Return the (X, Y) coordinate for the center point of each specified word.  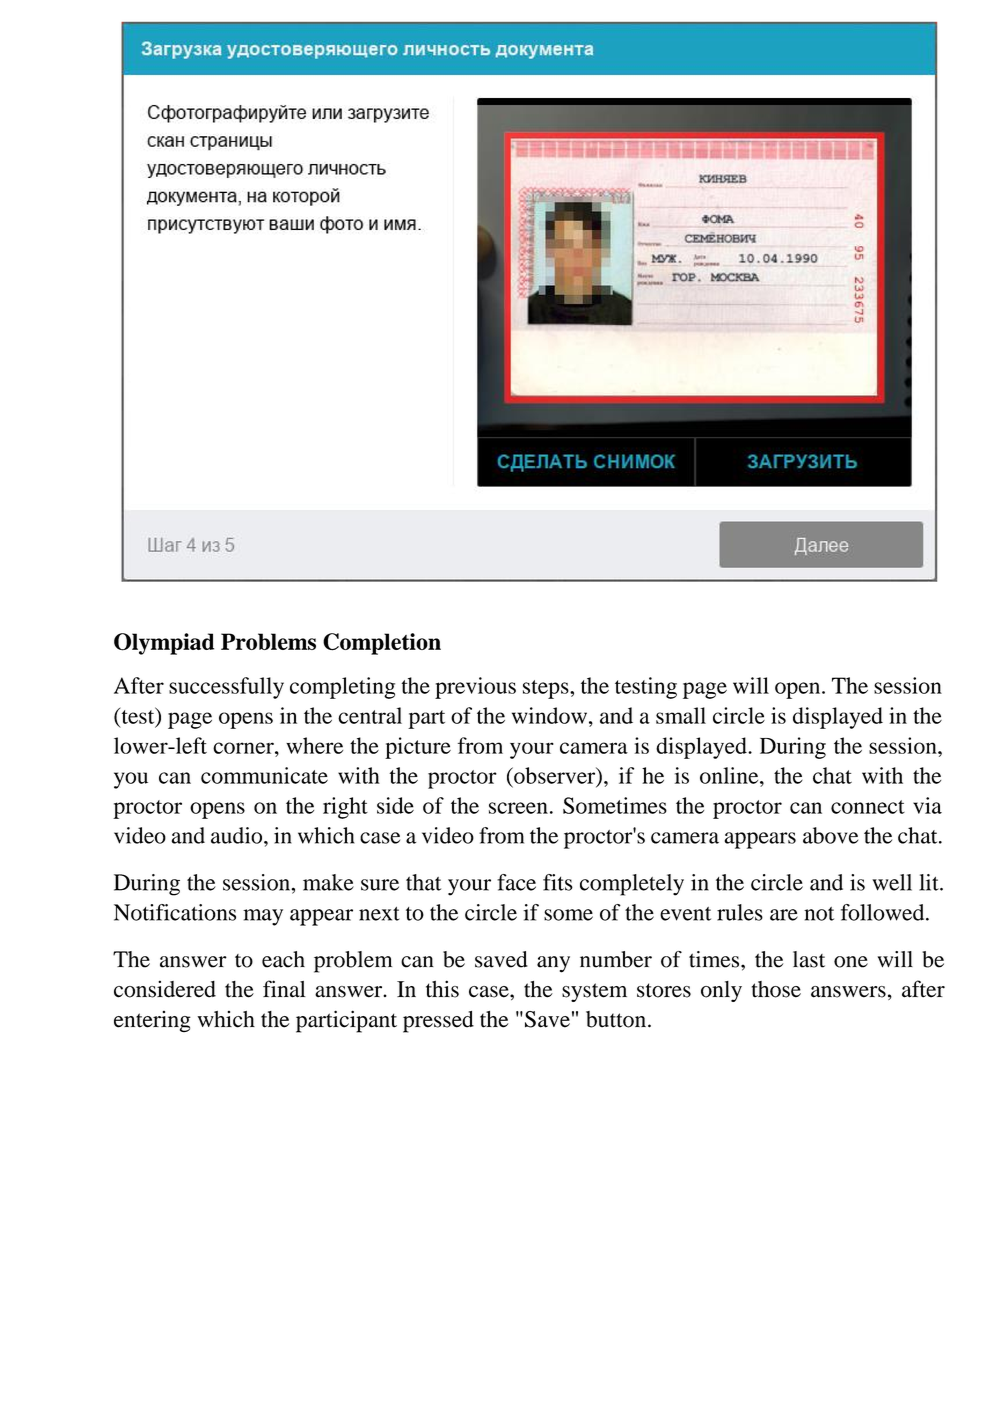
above (830, 835)
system (594, 992)
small (681, 715)
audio (238, 835)
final (284, 989)
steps (547, 689)
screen (518, 808)
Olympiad (164, 644)
